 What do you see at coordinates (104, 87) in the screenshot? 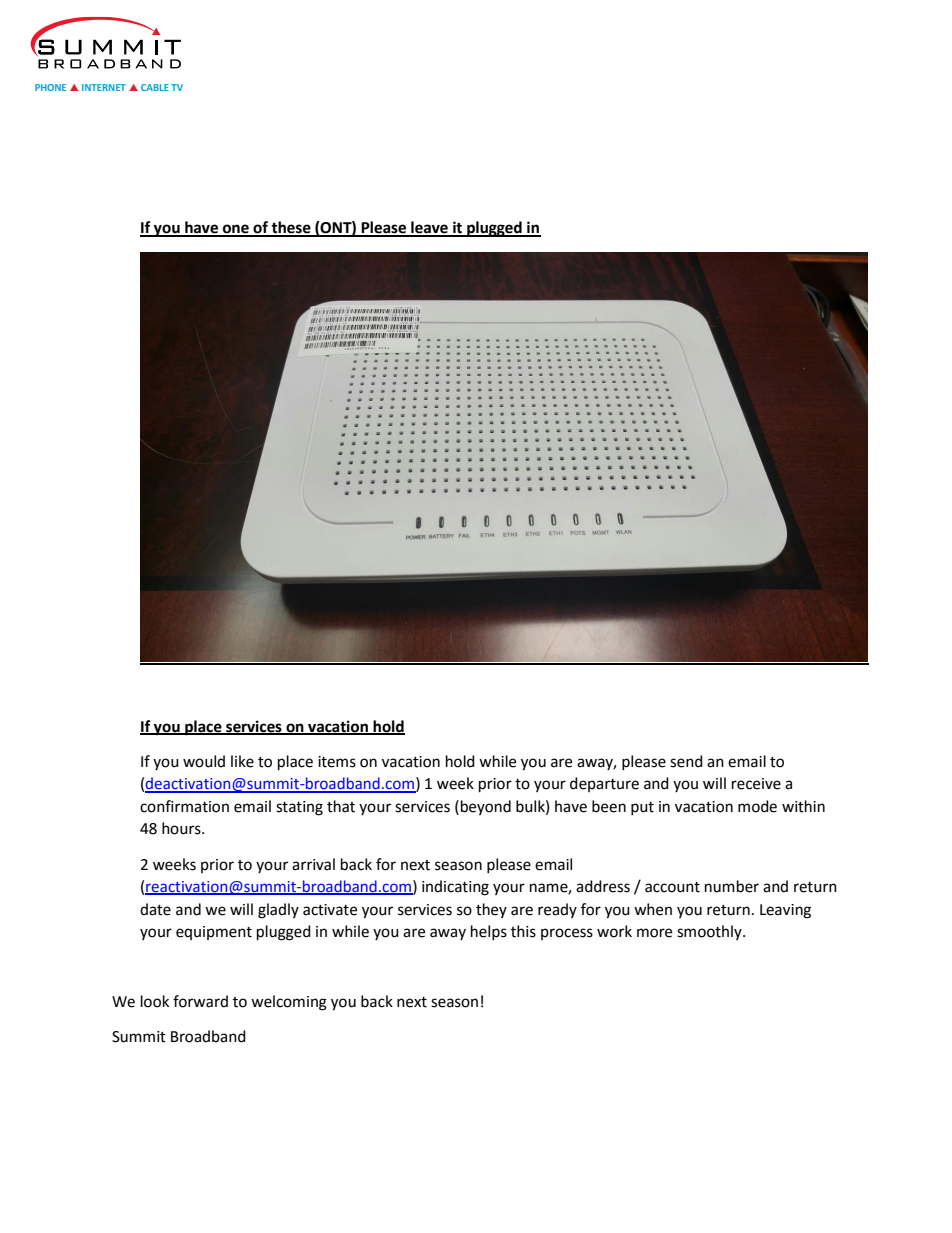
I see `INTERNET` at bounding box center [104, 87].
